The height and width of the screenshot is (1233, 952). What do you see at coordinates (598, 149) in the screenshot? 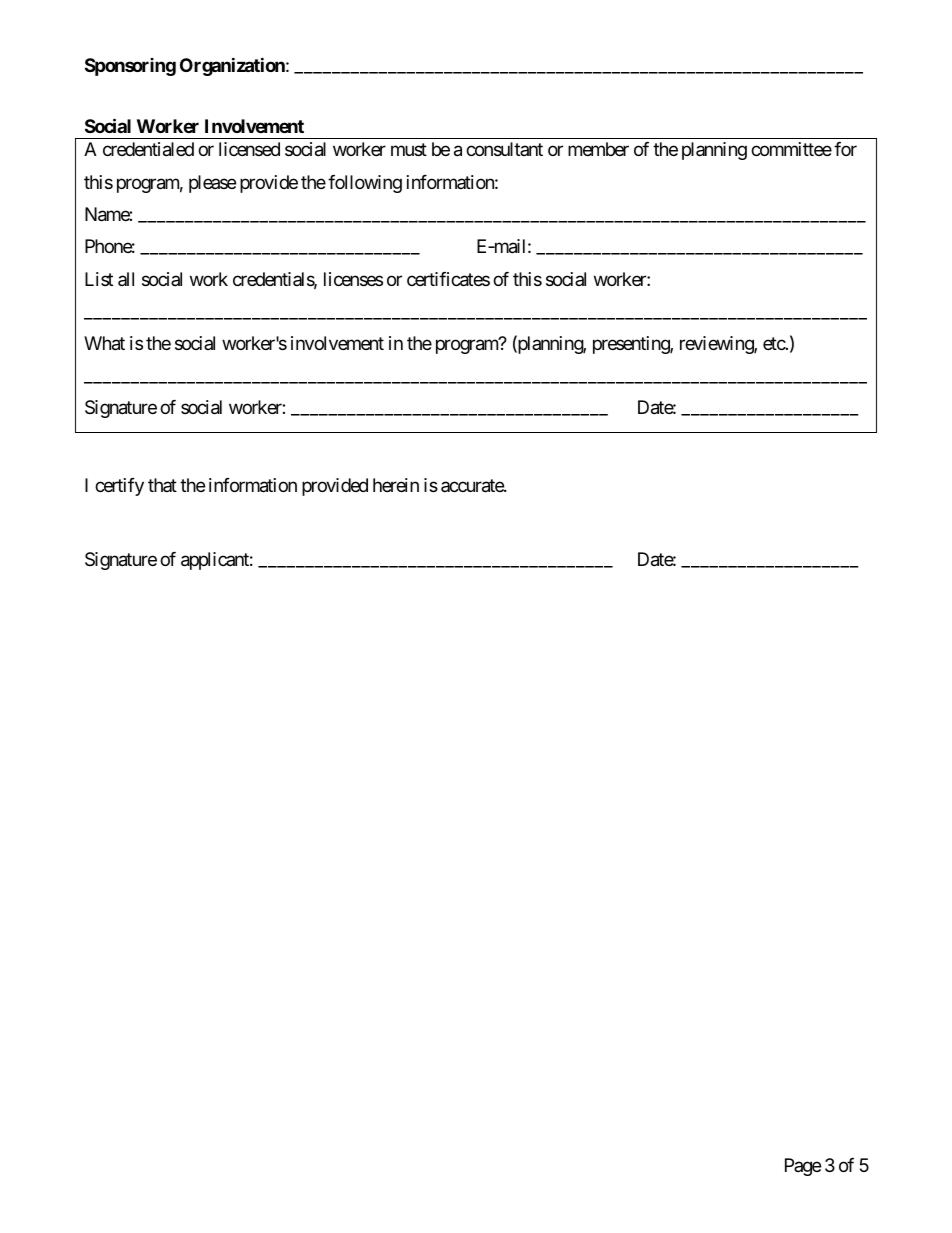
I see `member` at bounding box center [598, 149].
